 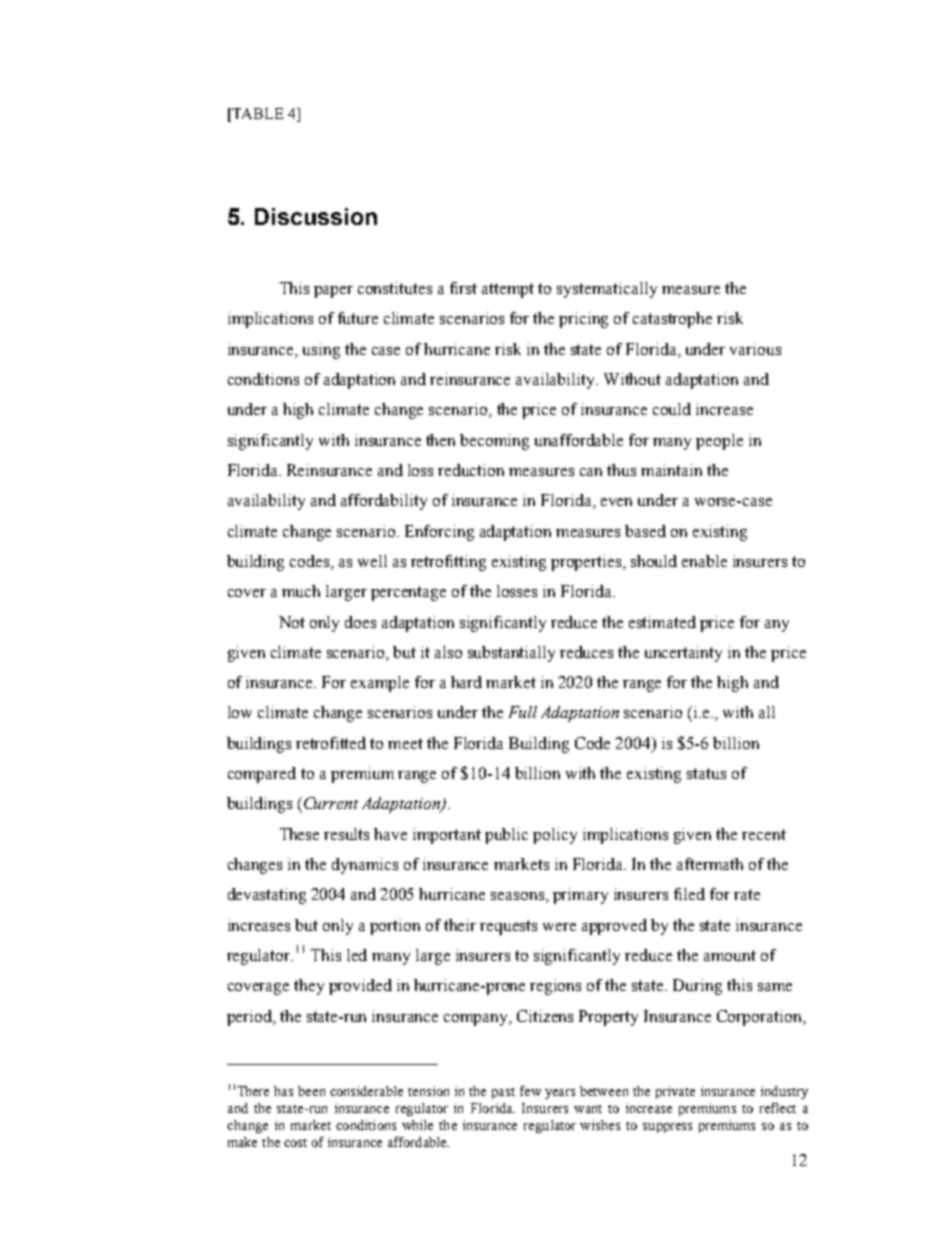 What do you see at coordinates (710, 864) in the screenshot?
I see `aftermath` at bounding box center [710, 864].
